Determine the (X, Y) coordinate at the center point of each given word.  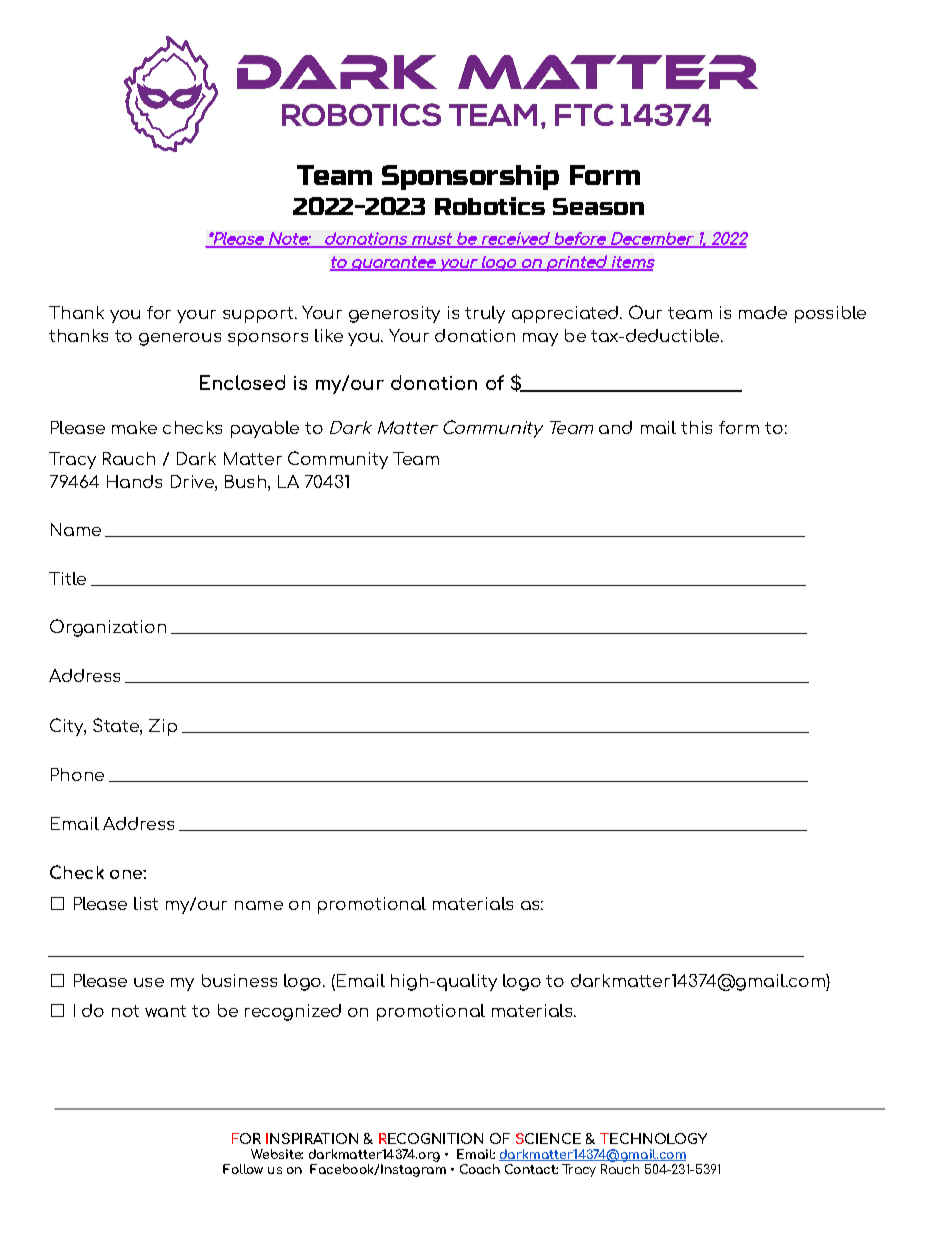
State (117, 725)
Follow (243, 1169)
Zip (163, 727)
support (258, 315)
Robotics (490, 206)
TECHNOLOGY (653, 1138)
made (763, 312)
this (696, 427)
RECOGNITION (431, 1138)
